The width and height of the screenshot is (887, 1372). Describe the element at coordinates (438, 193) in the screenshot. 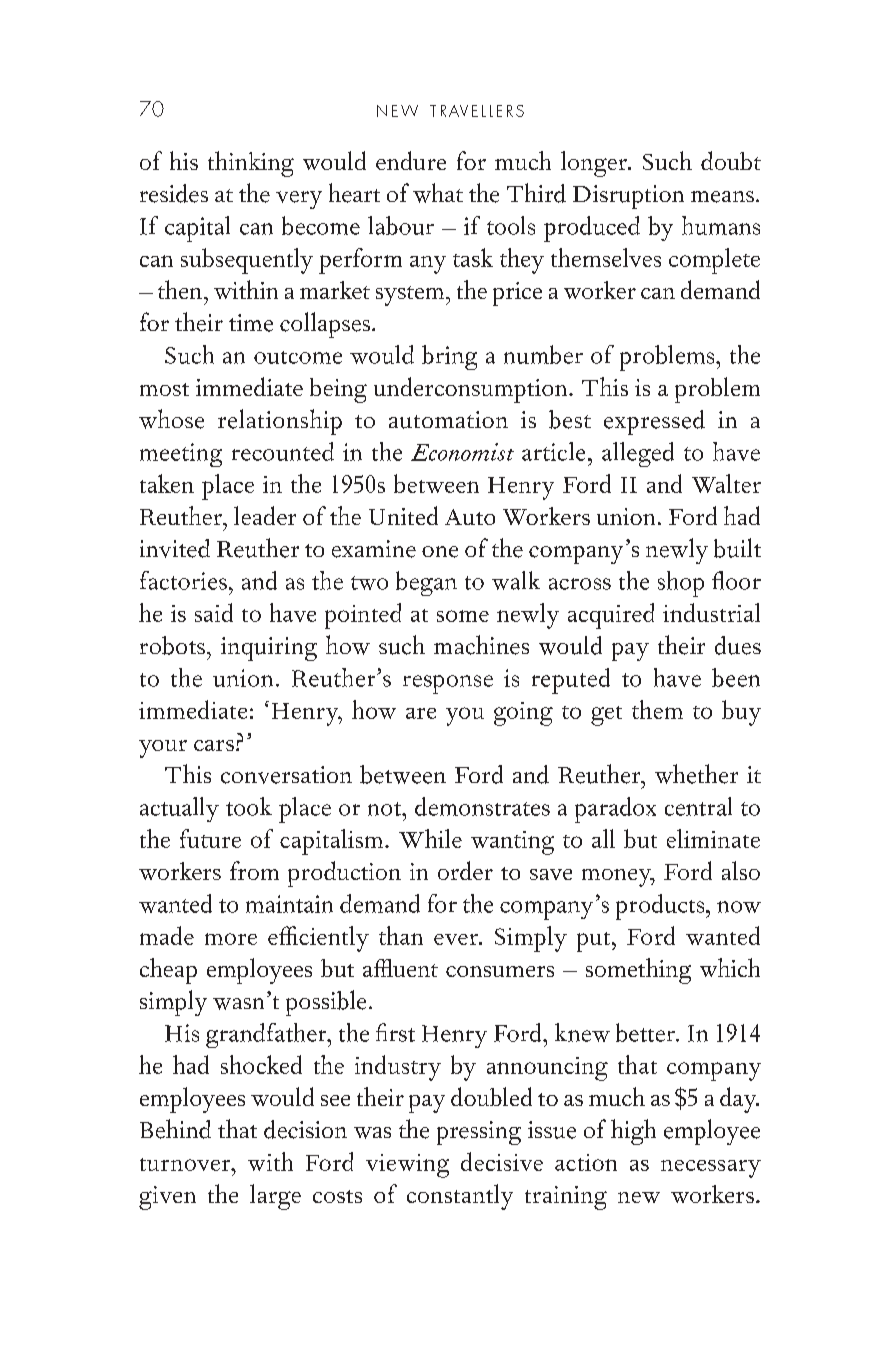

I see `what` at that location.
